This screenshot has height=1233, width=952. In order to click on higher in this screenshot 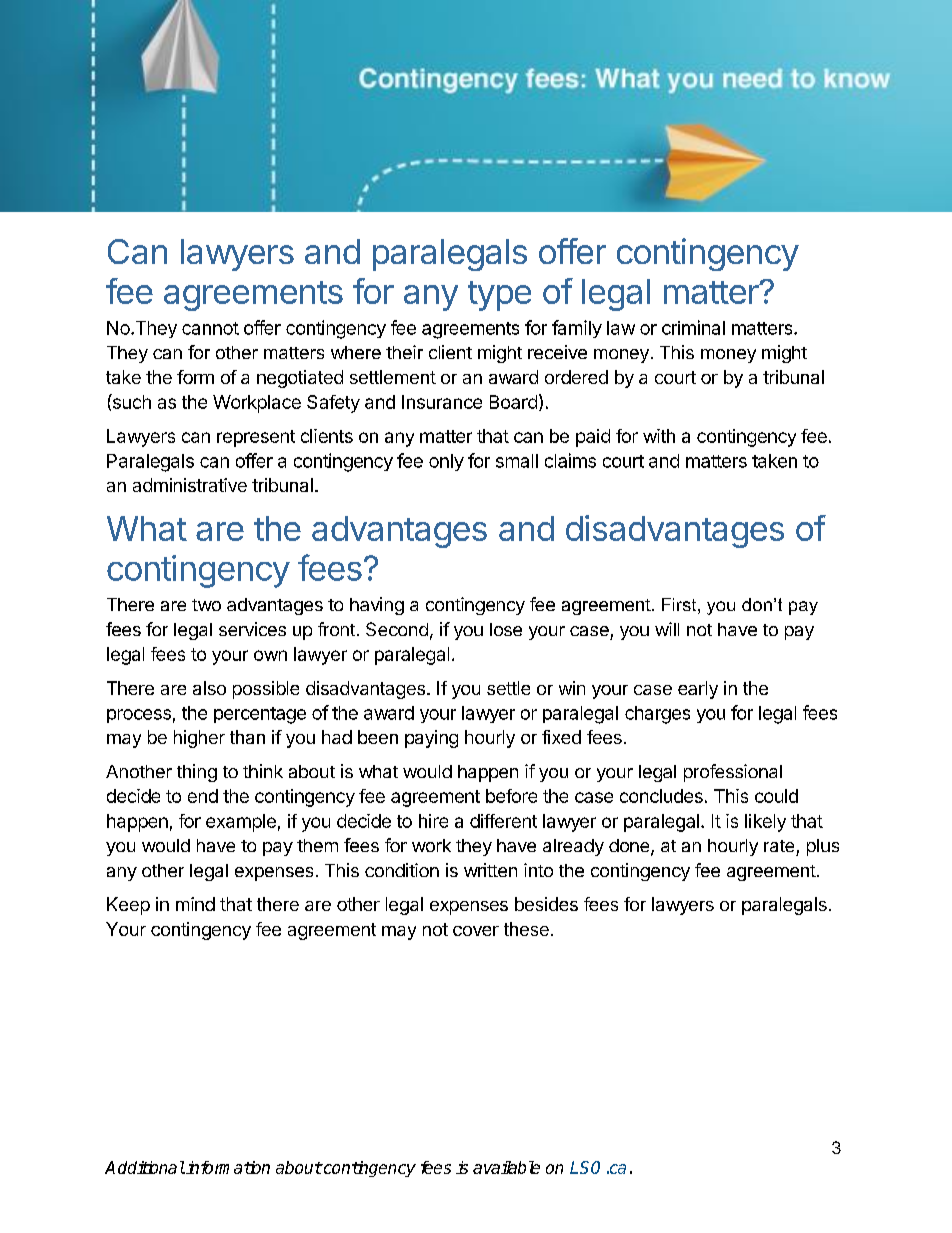, I will do `click(199, 739)`.
